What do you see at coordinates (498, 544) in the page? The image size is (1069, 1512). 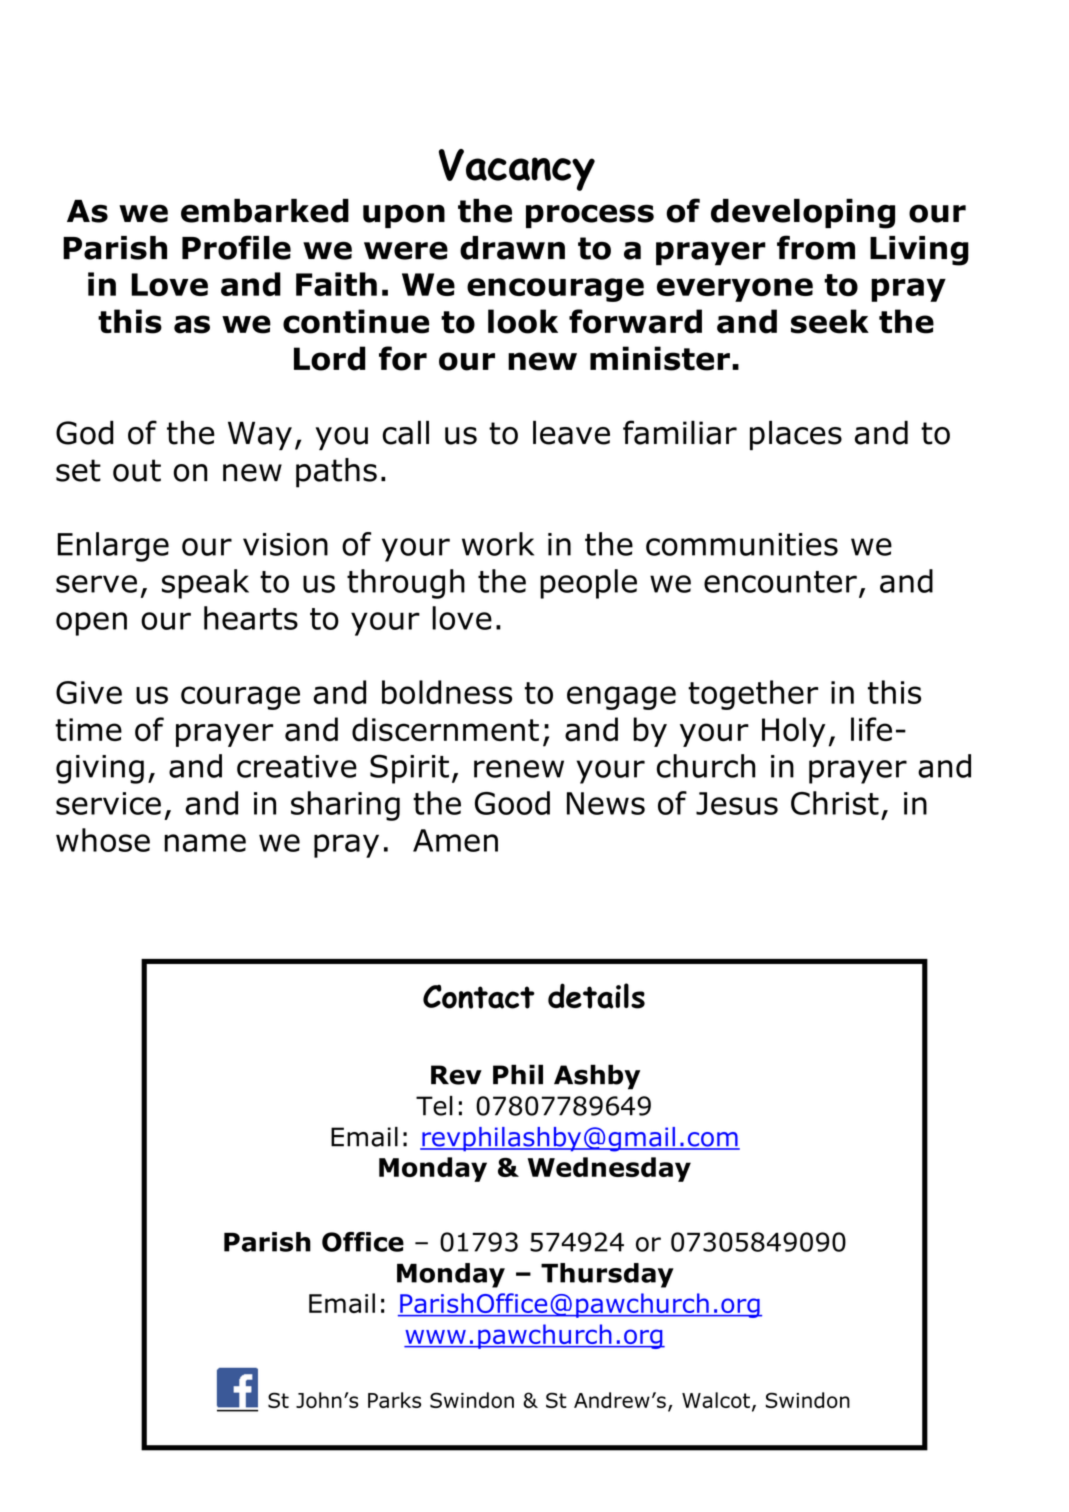 I see `work` at bounding box center [498, 544].
